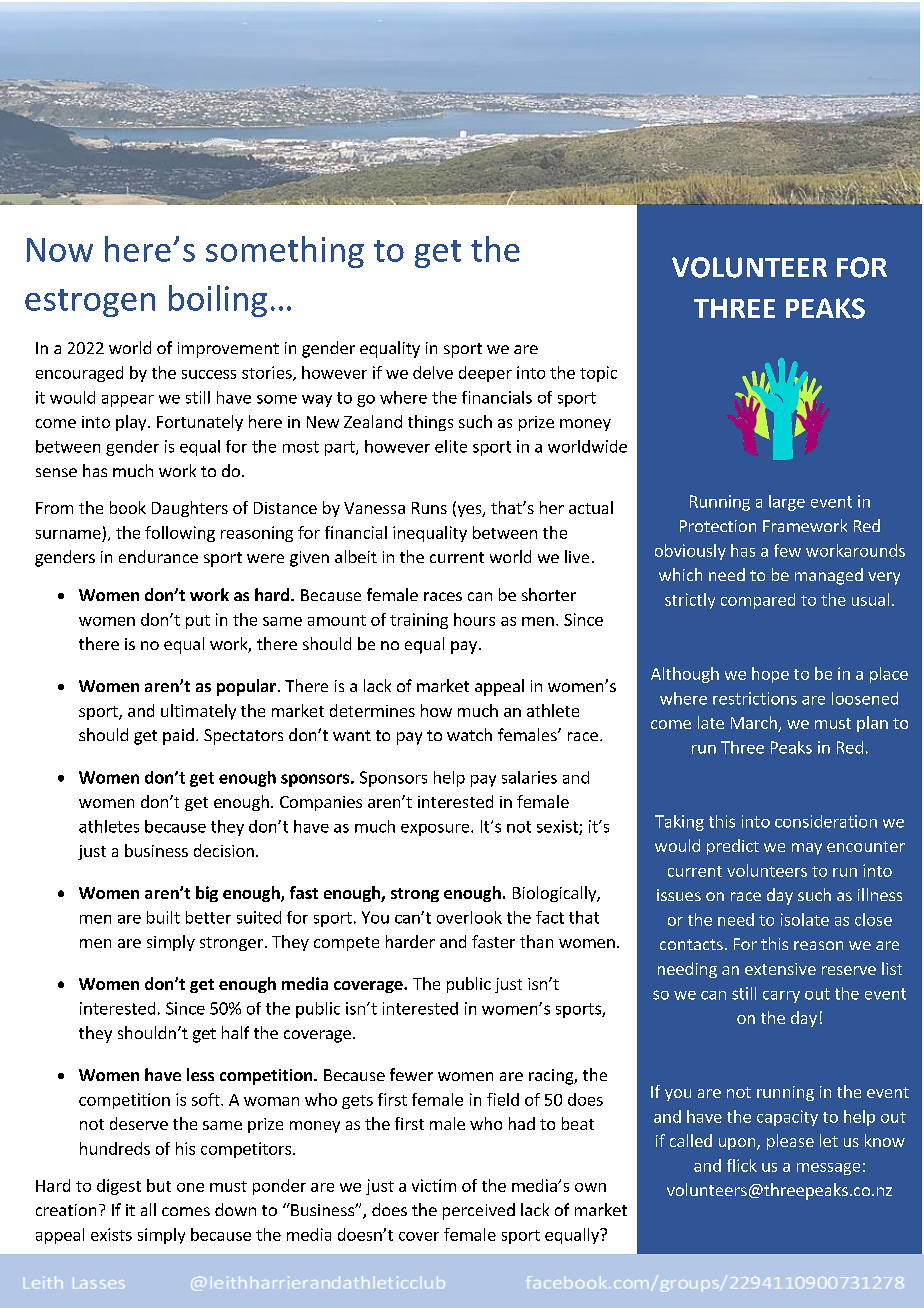 This page has height=1308, width=924. What do you see at coordinates (159, 1185) in the page?
I see `but` at bounding box center [159, 1185].
